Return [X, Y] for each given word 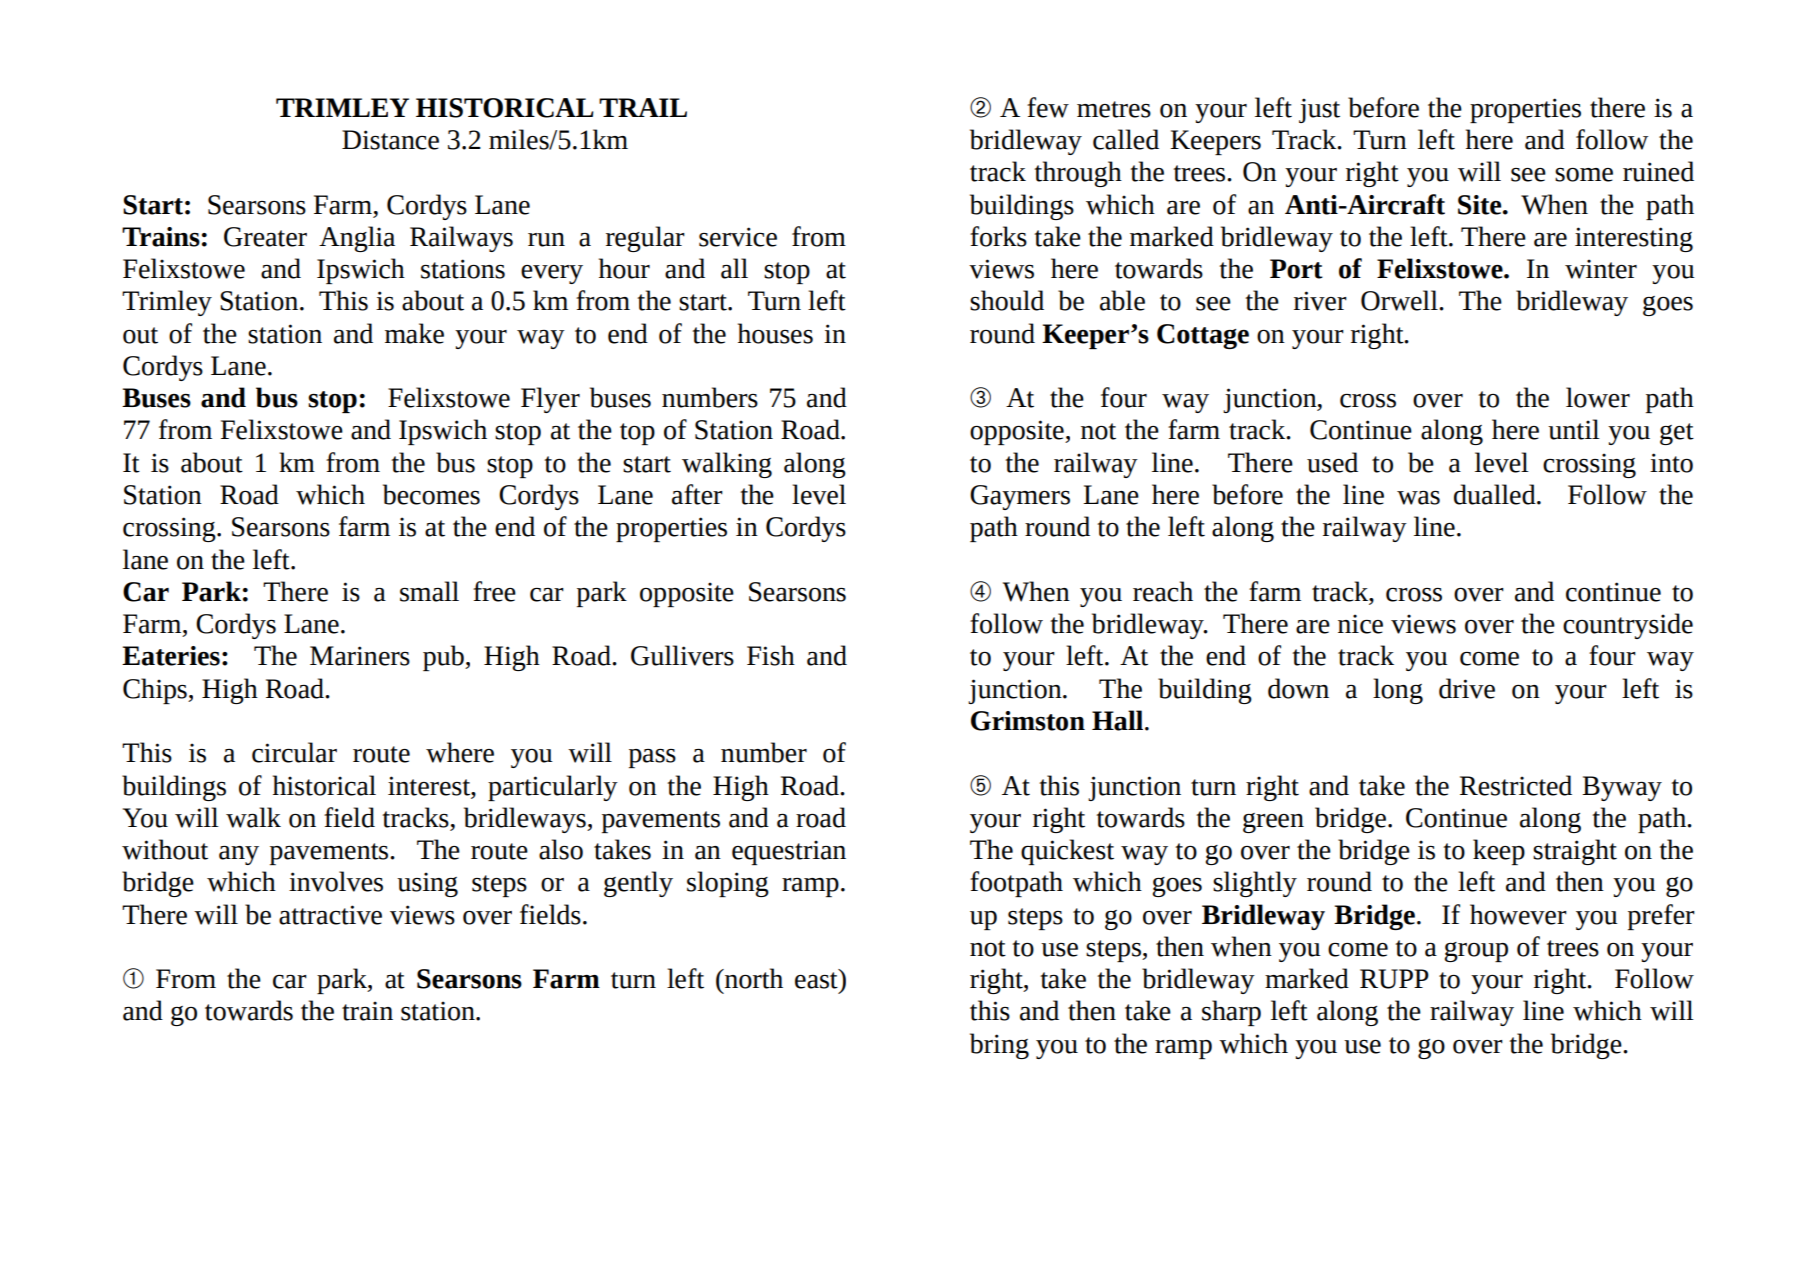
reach [1163, 591]
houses [775, 333]
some [1584, 175]
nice [1360, 624]
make [414, 333]
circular [294, 752]
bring [999, 1046]
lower [1598, 397]
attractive [330, 915]
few [1048, 107]
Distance [390, 140]
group [1476, 952]
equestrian [789, 852]
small [429, 591]
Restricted [1516, 785]
